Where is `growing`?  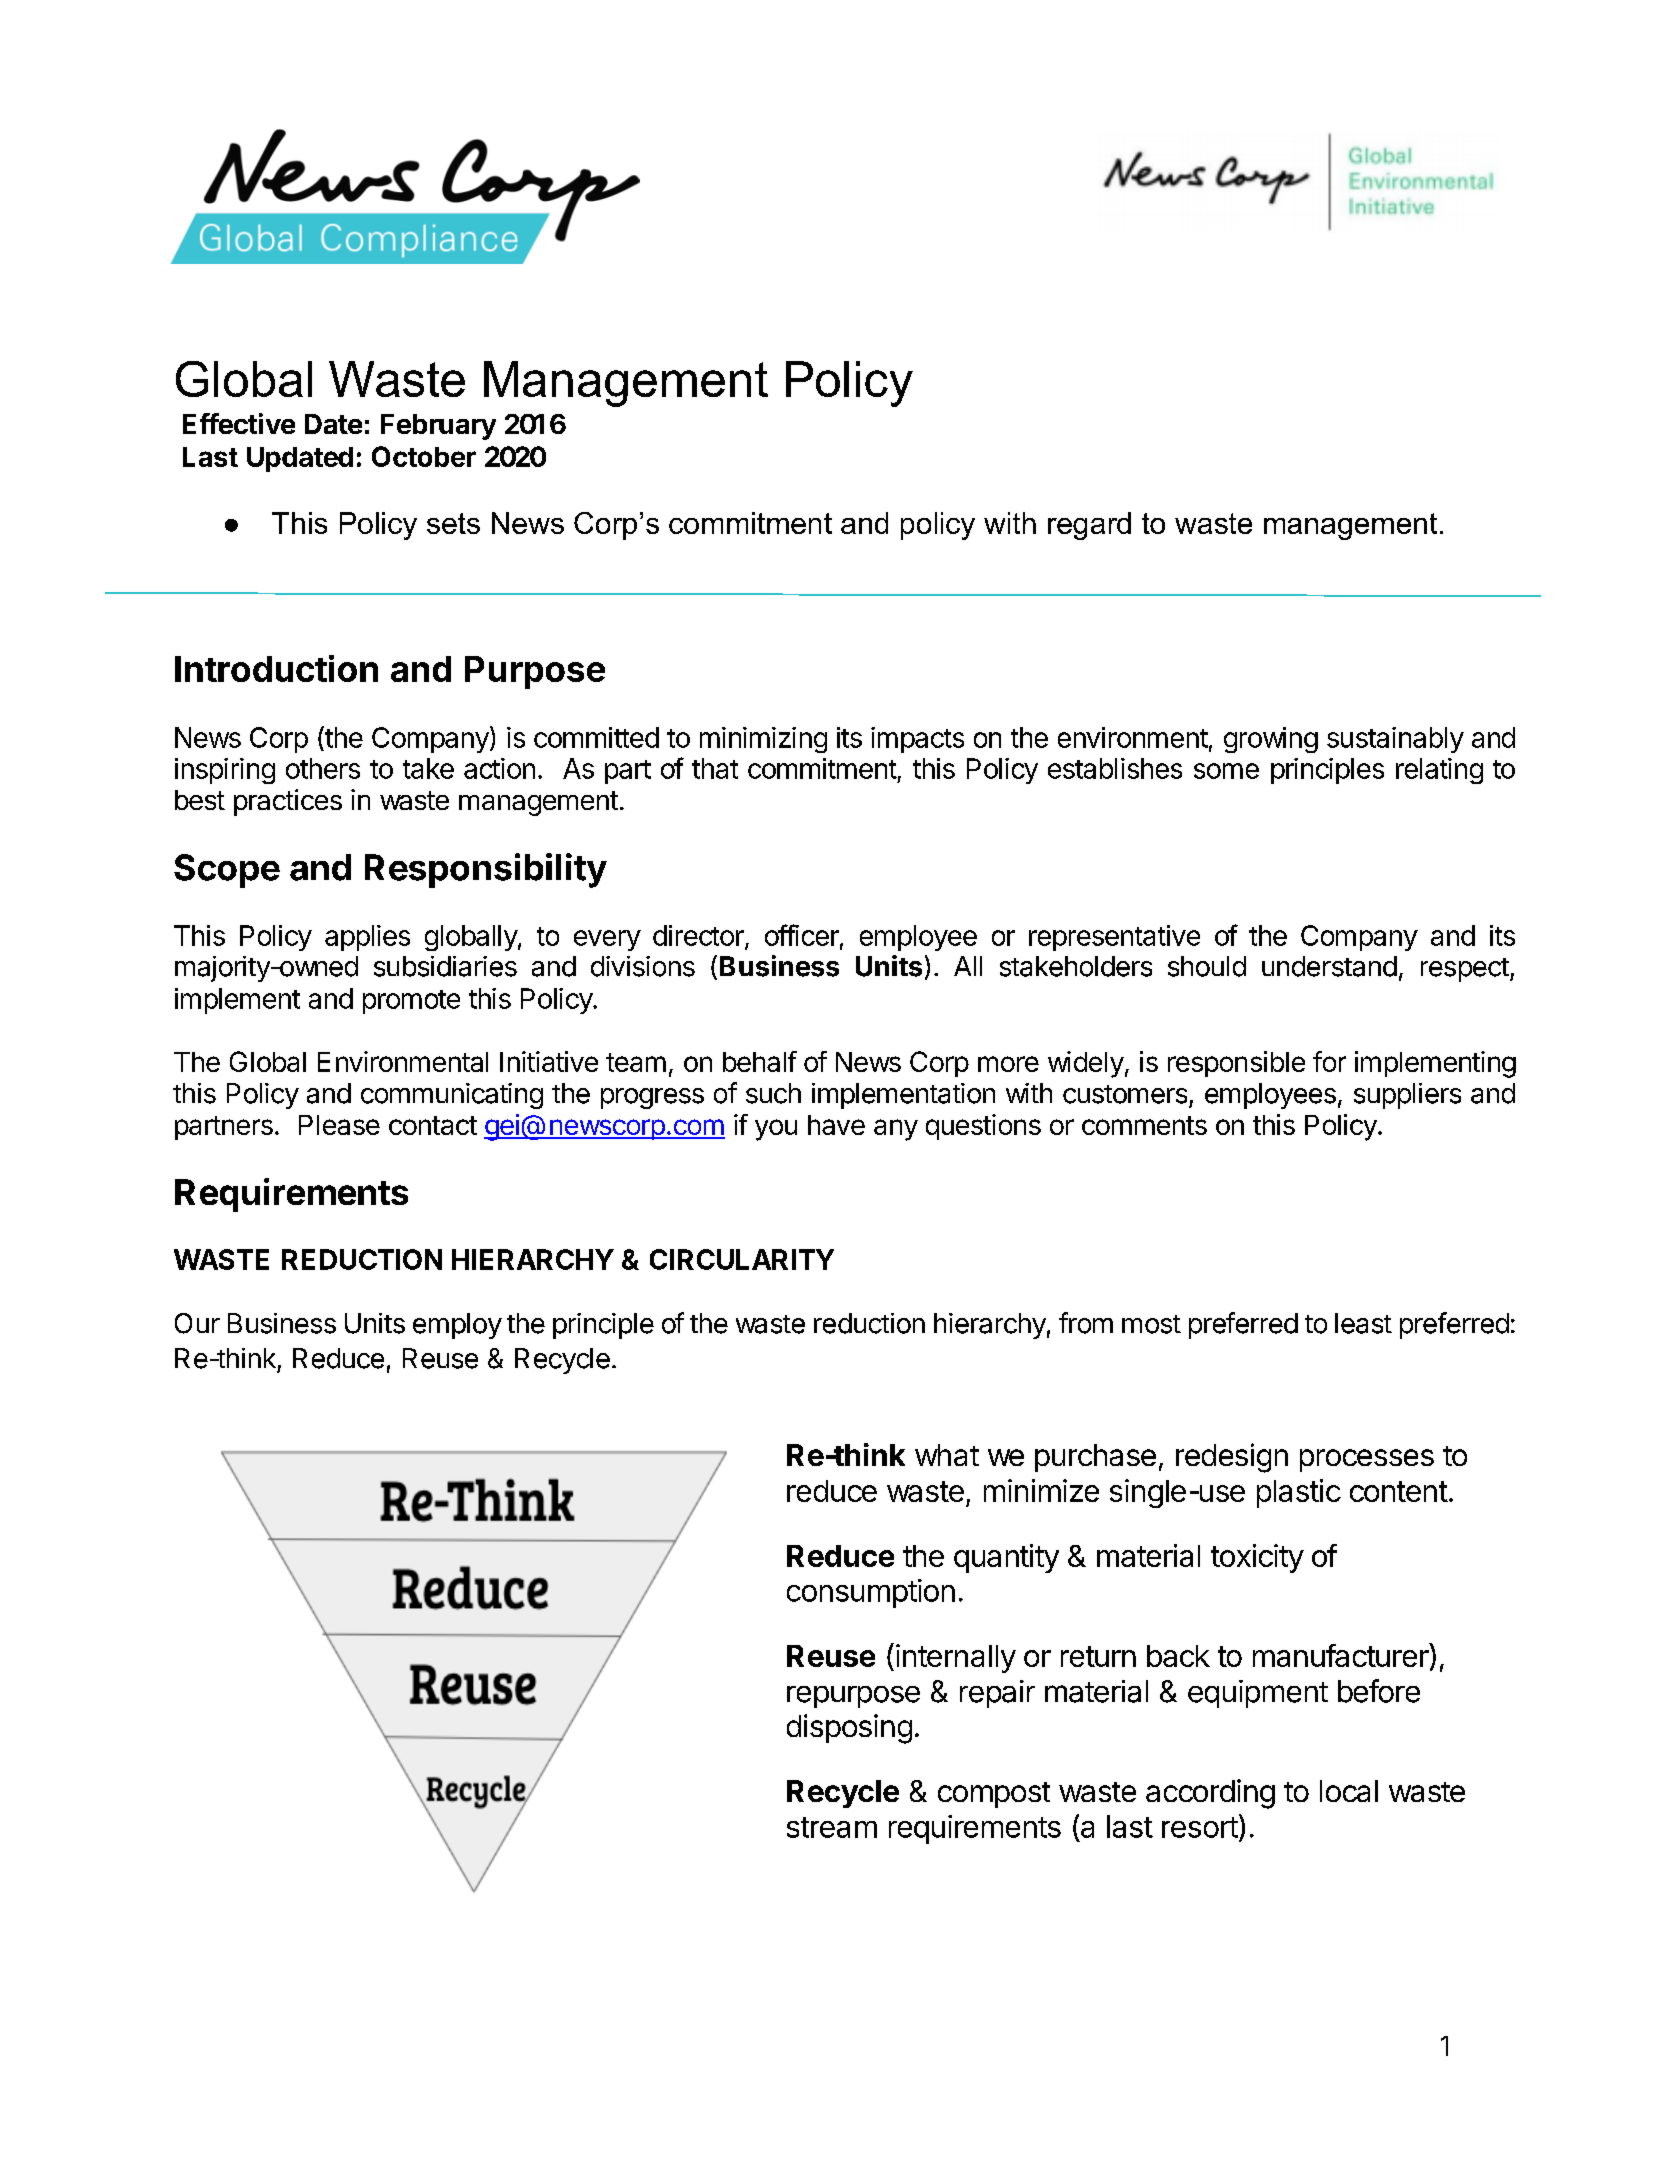 growing is located at coordinates (1271, 740).
